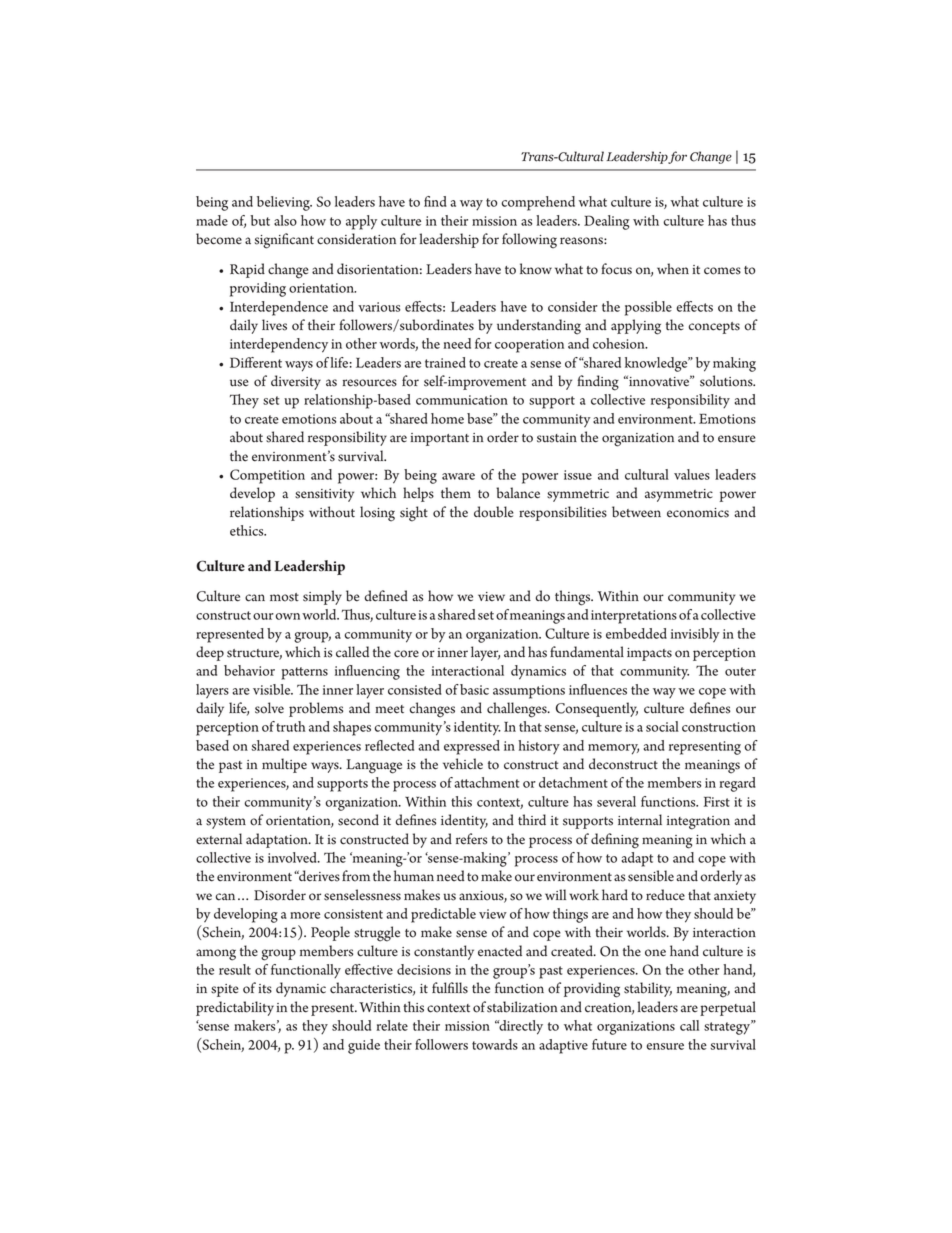  What do you see at coordinates (673, 269) in the page?
I see `when` at bounding box center [673, 269].
